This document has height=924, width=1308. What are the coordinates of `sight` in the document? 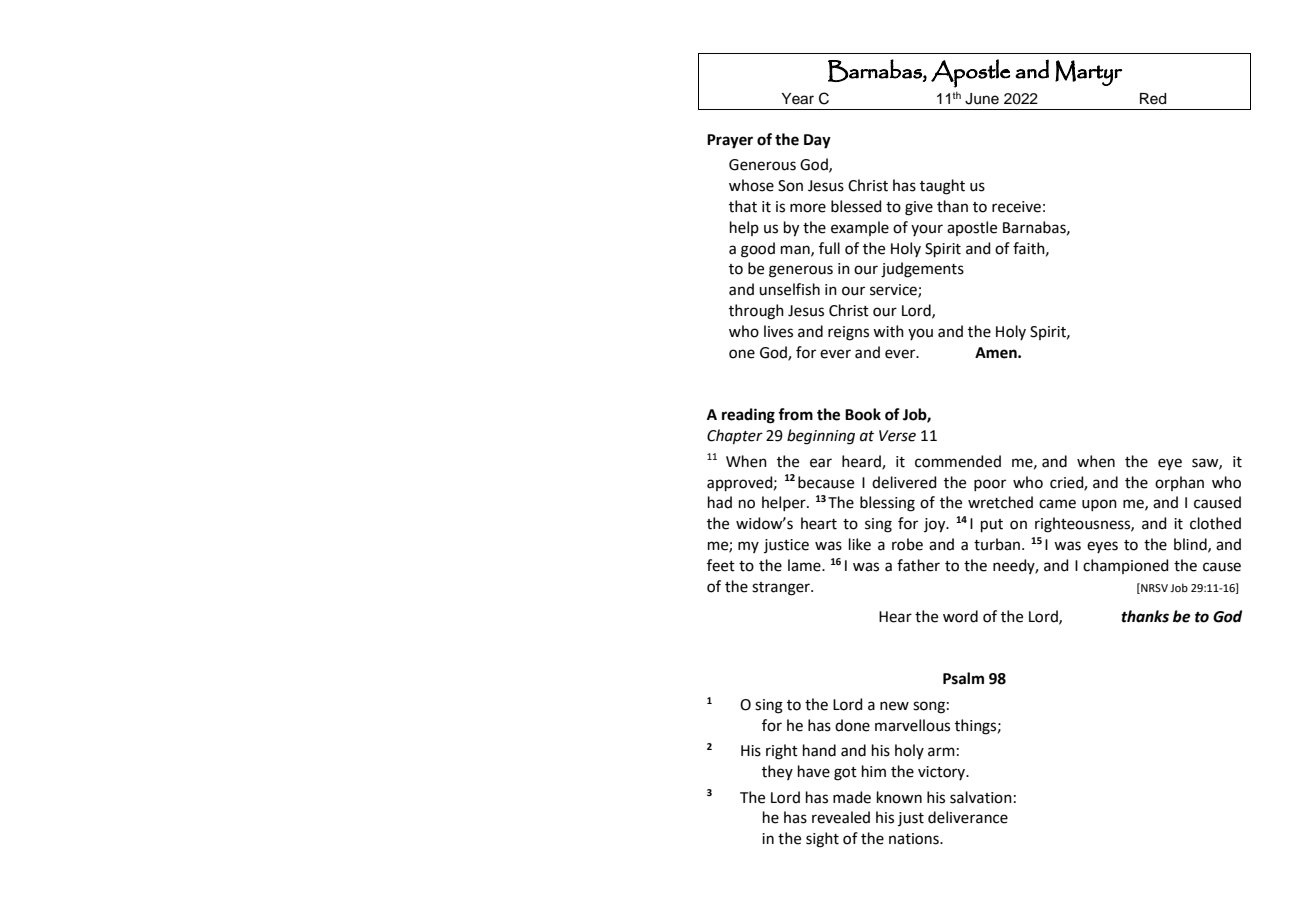 It's located at (822, 840).
